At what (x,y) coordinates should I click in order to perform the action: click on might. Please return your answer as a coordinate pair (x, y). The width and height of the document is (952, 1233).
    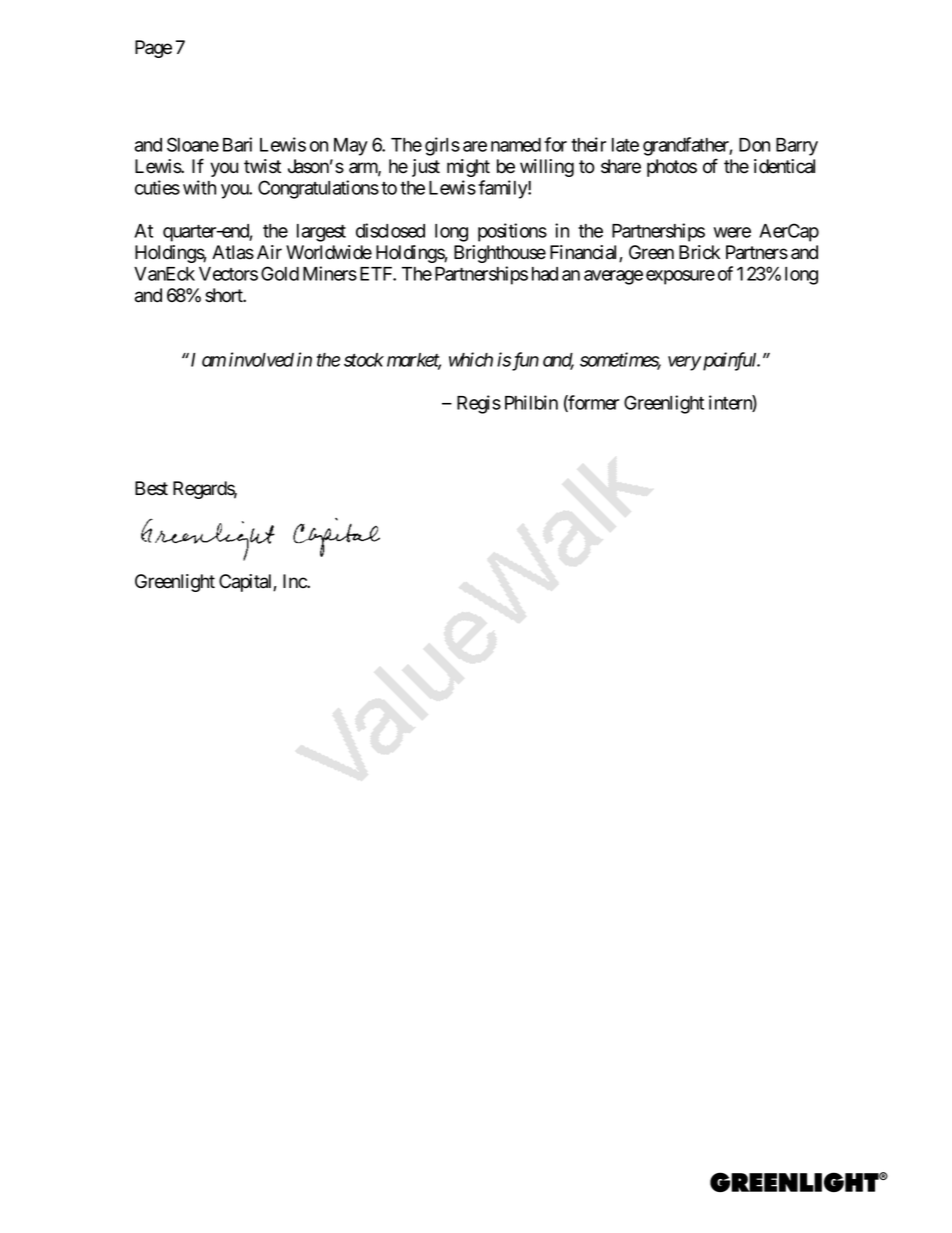
    Looking at the image, I should click on (468, 168).
